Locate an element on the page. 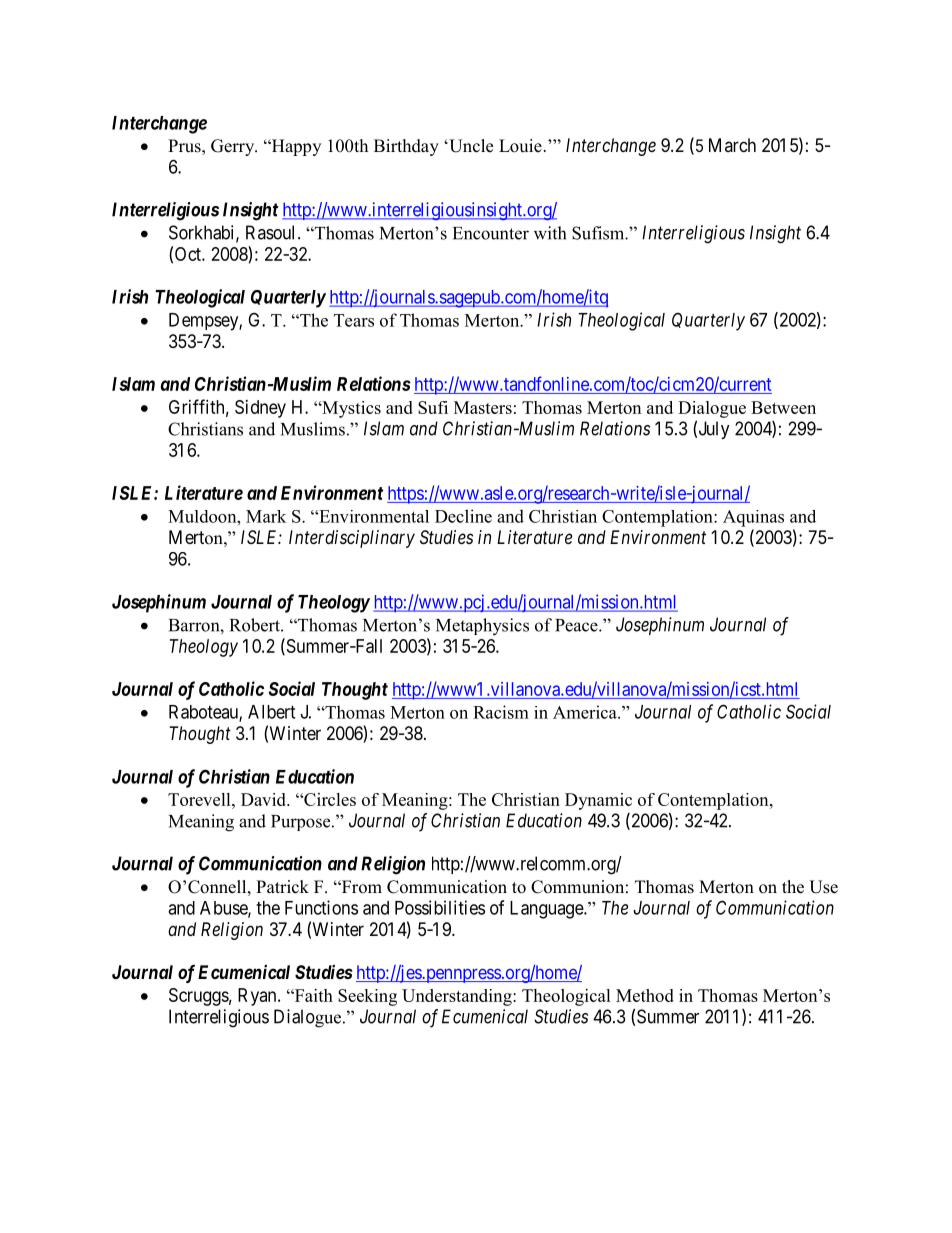  Masters is located at coordinates (483, 407).
